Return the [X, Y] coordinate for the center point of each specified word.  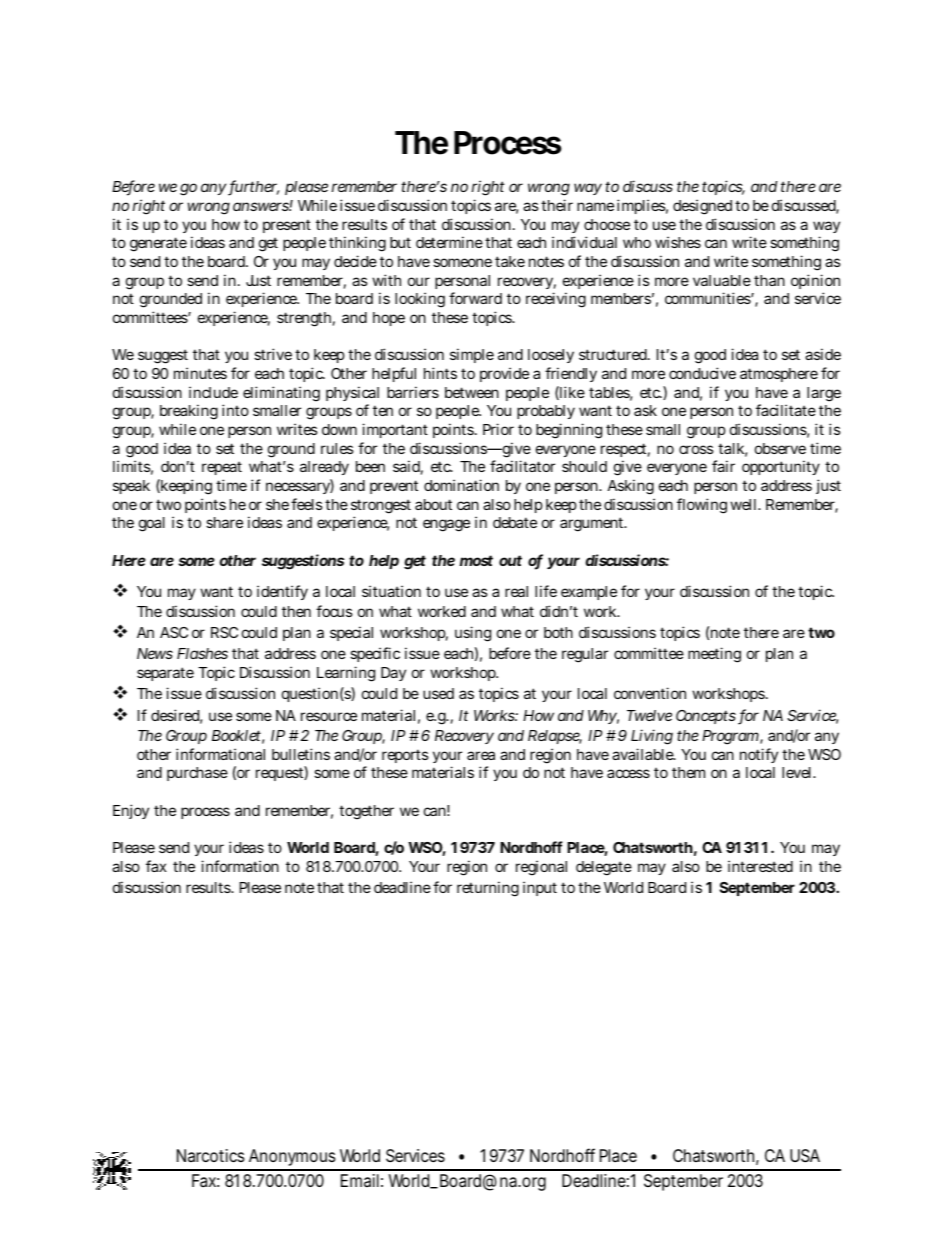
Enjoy [131, 811]
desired [175, 715]
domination [461, 485]
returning [488, 889]
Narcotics [211, 1155]
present [287, 226]
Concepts [706, 717]
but [400, 242]
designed [702, 207]
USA [805, 1155]
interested [760, 866]
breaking [189, 412]
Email [360, 1180]
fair [723, 466]
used [438, 693]
